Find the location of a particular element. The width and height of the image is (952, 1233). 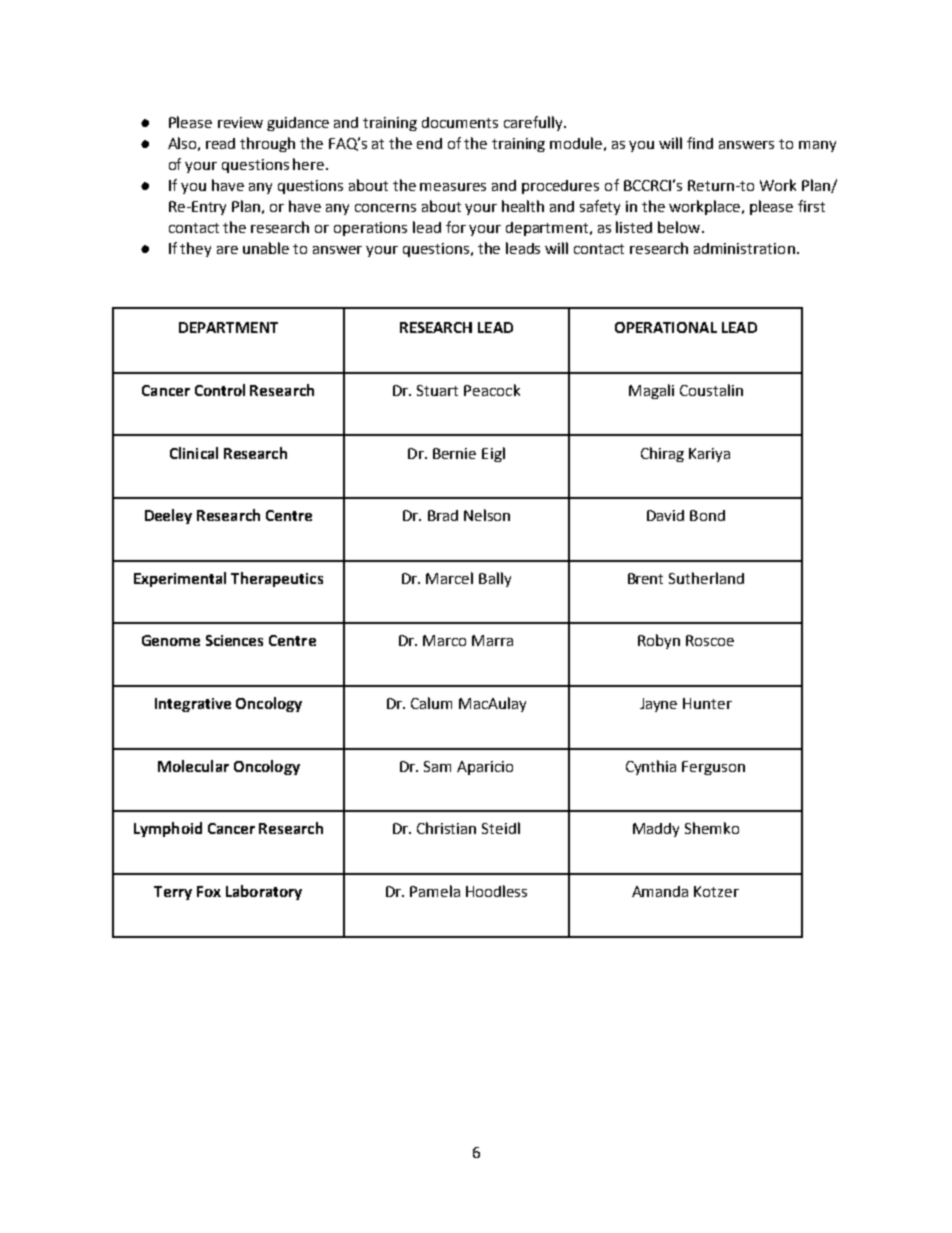

OPERATIONAL is located at coordinates (666, 327).
